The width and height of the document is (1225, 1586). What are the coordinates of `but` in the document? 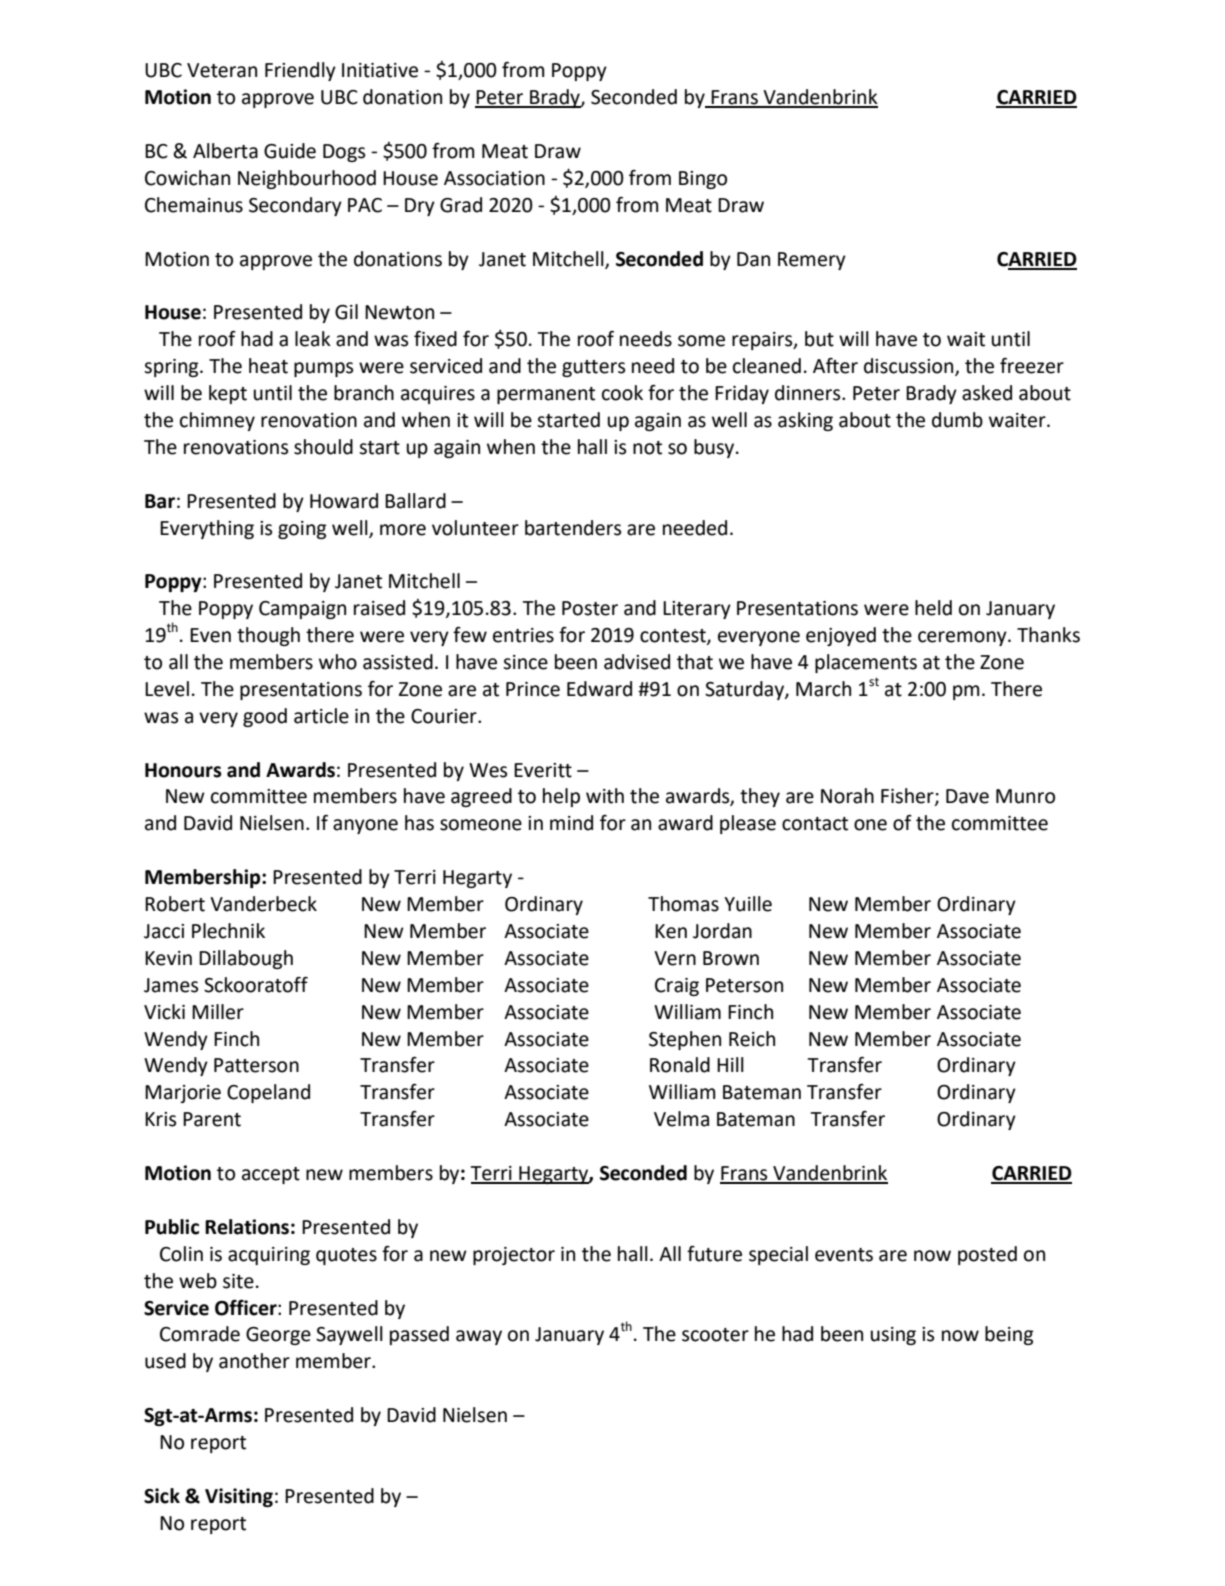 It's located at (819, 339).
